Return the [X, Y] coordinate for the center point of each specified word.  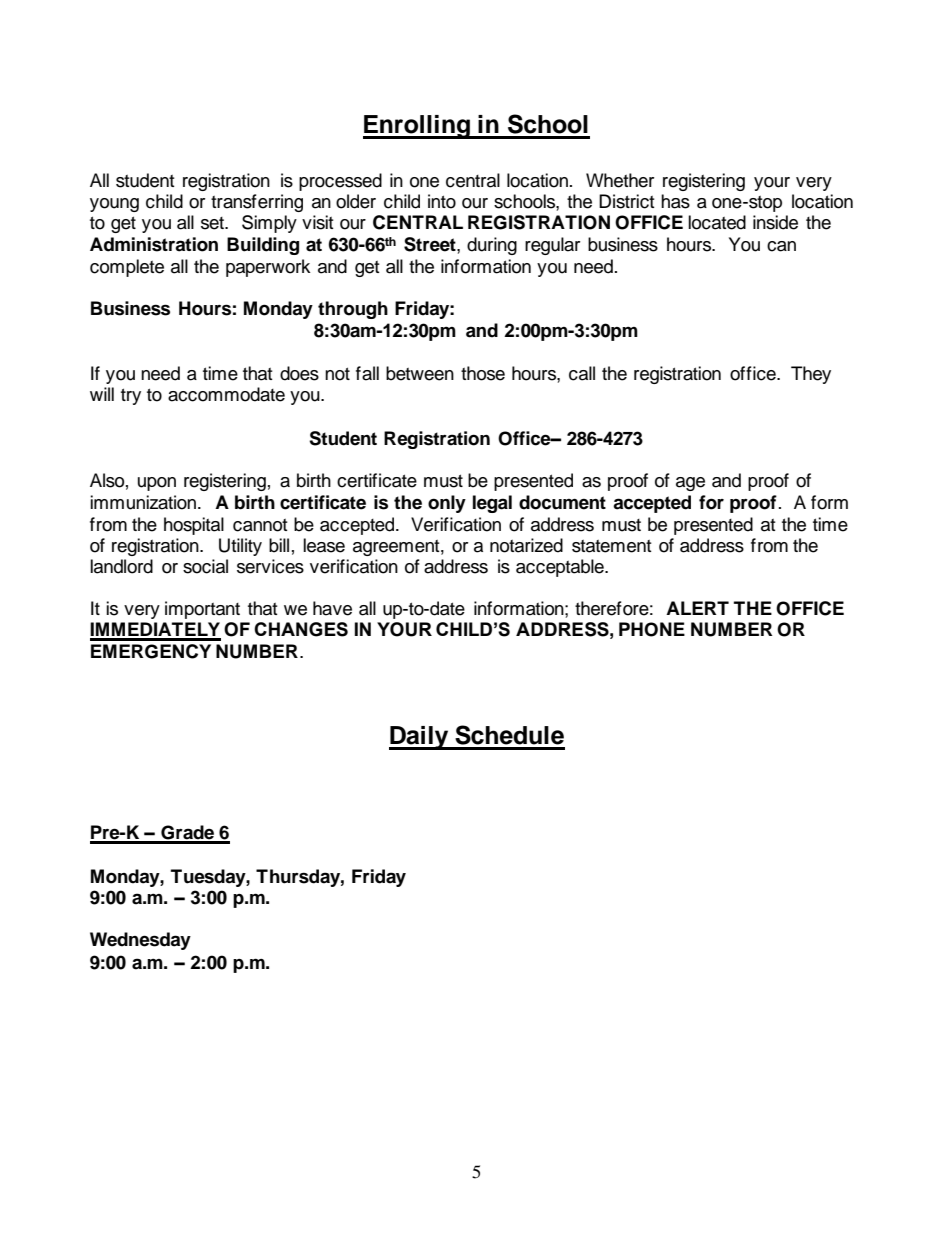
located [717, 222]
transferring [257, 203]
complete [127, 268]
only [447, 504]
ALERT [697, 608]
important [202, 610]
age [690, 484]
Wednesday [140, 941]
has [675, 201]
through [353, 310]
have [332, 608]
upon [157, 484]
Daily [420, 738]
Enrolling [417, 127]
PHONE [652, 629]
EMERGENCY [151, 651]
